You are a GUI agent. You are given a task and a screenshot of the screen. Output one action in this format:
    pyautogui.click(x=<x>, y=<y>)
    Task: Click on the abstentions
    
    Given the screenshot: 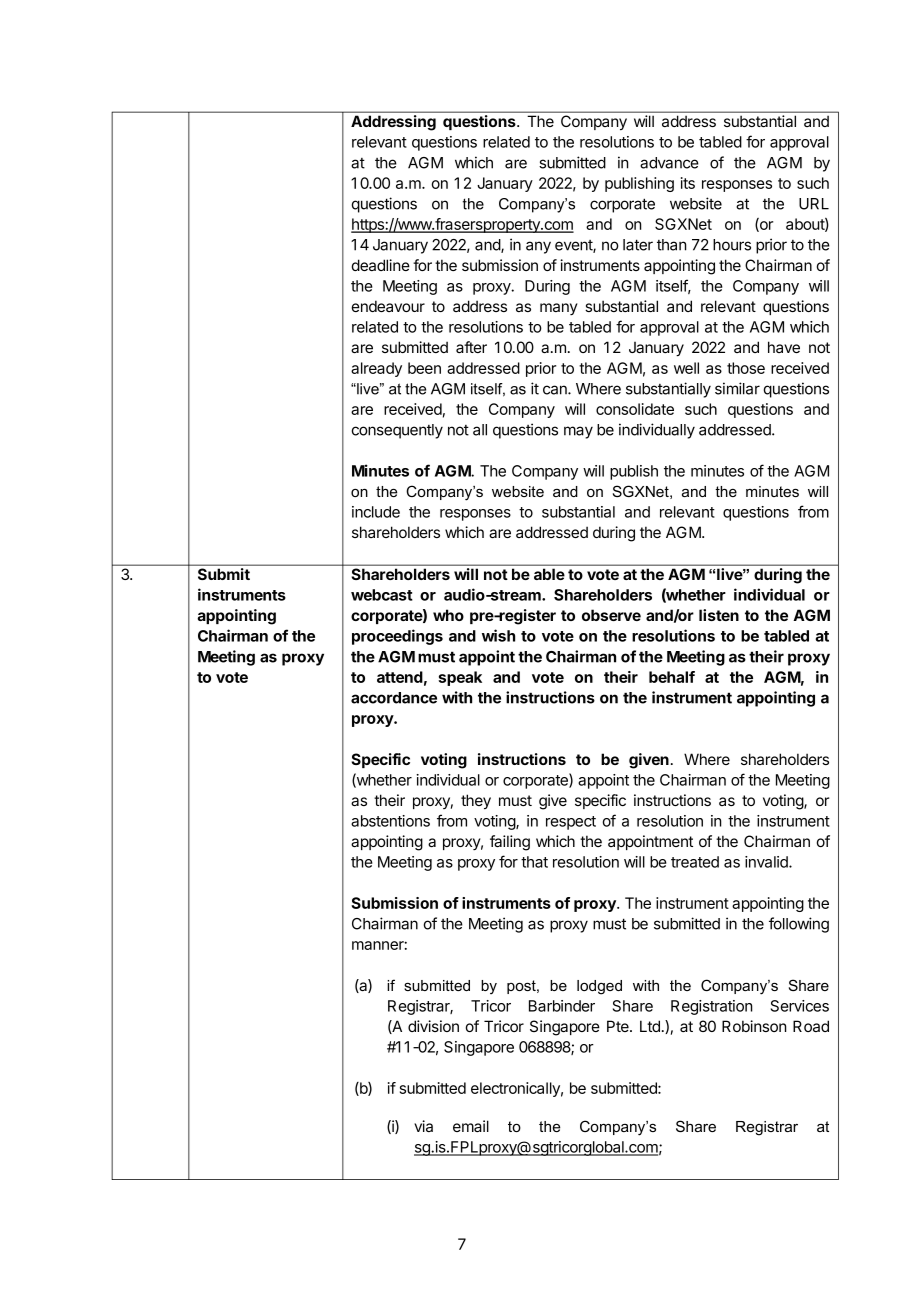 What is the action you would take?
    pyautogui.click(x=390, y=821)
